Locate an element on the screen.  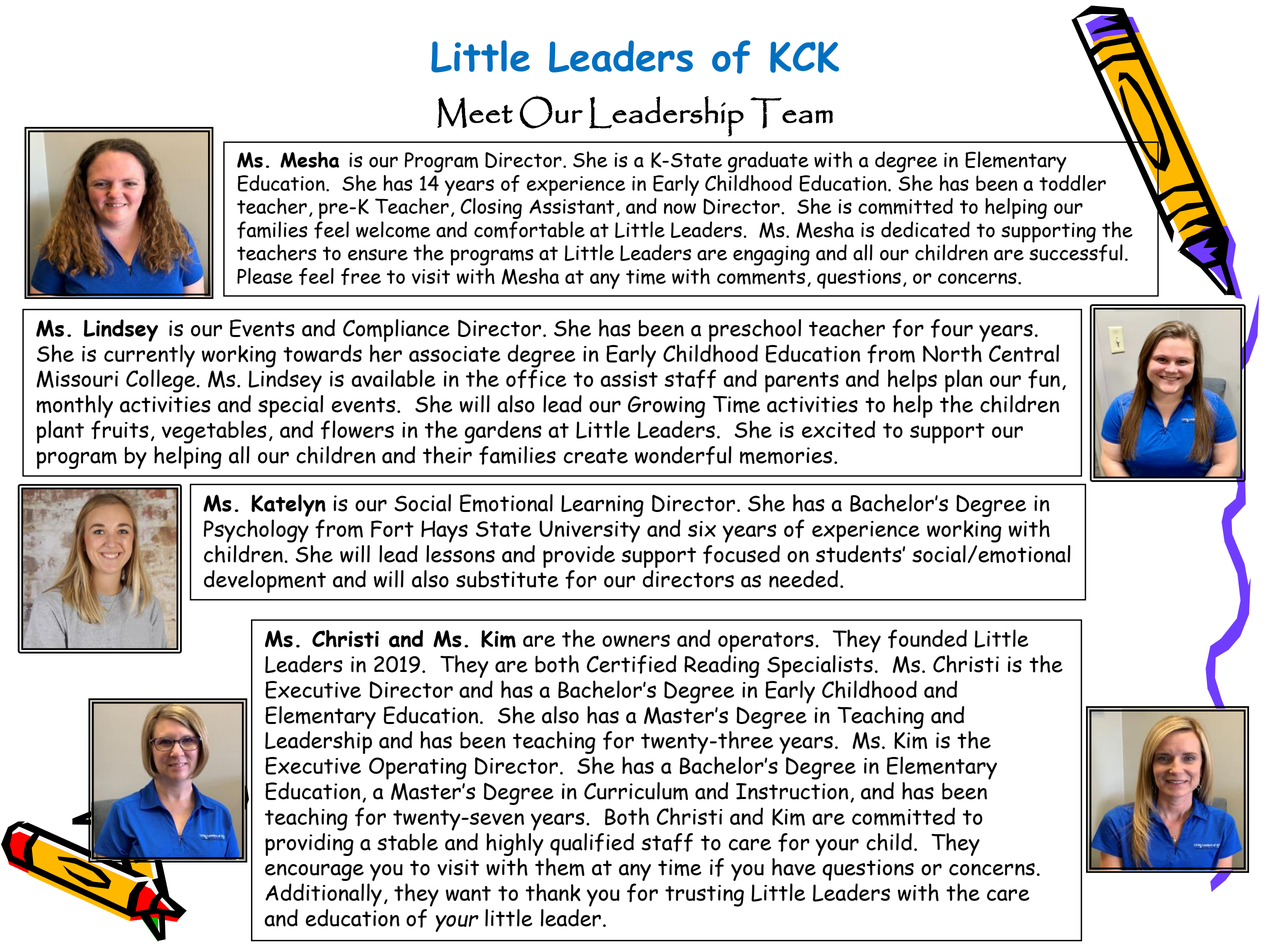
create is located at coordinates (596, 456).
